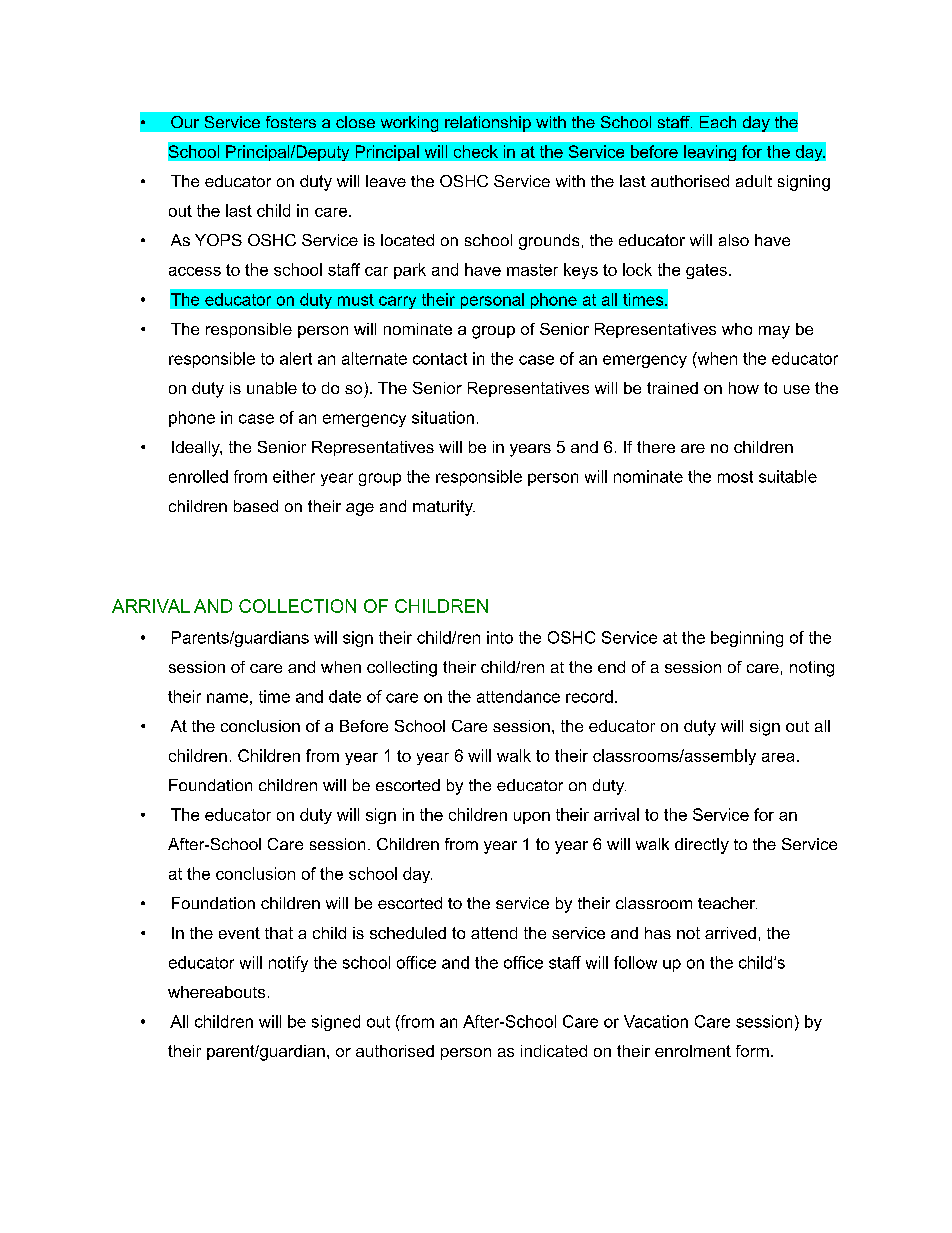  I want to click on fosters, so click(291, 122).
